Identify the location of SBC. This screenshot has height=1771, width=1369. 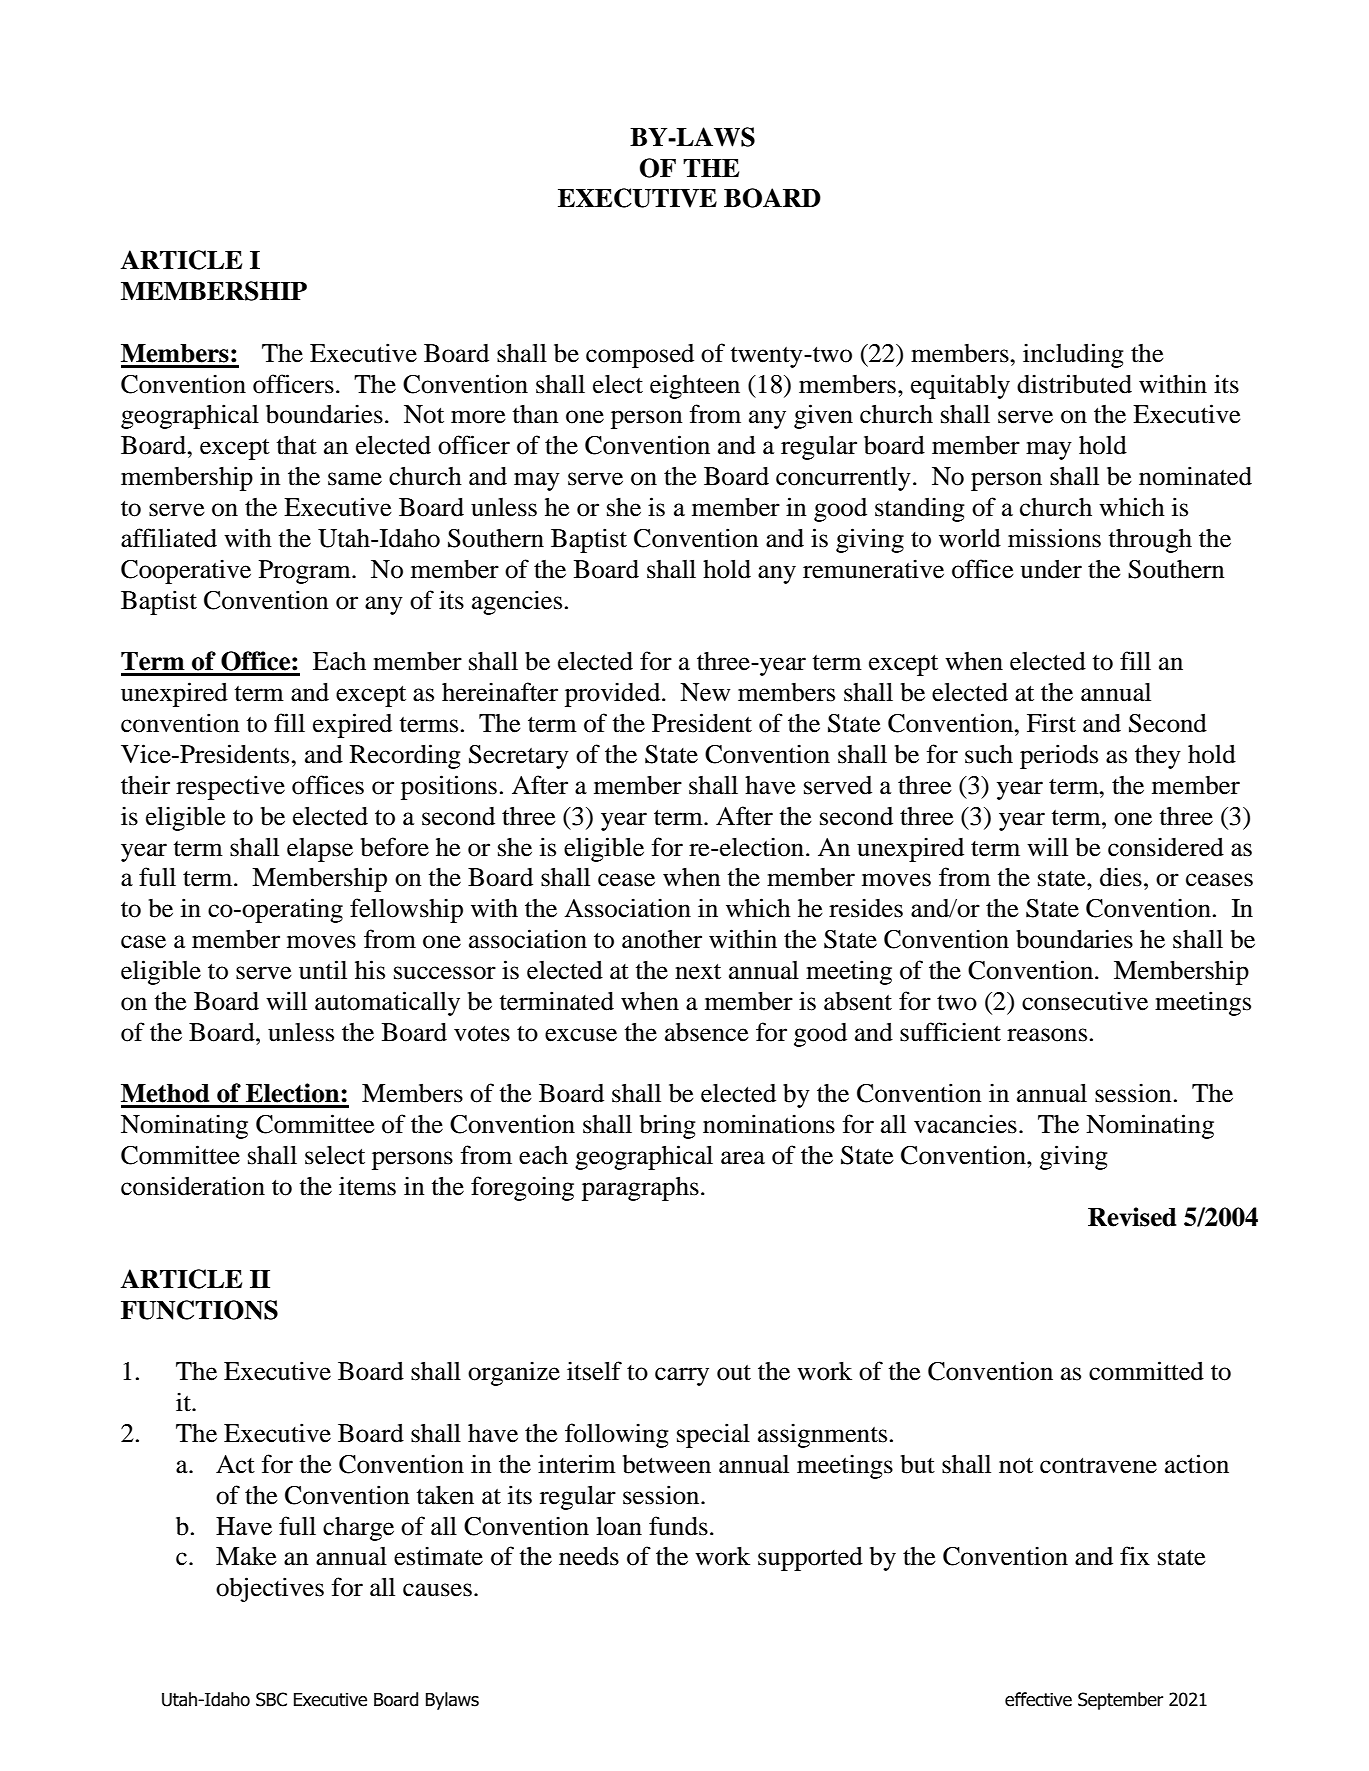
(271, 1699).
